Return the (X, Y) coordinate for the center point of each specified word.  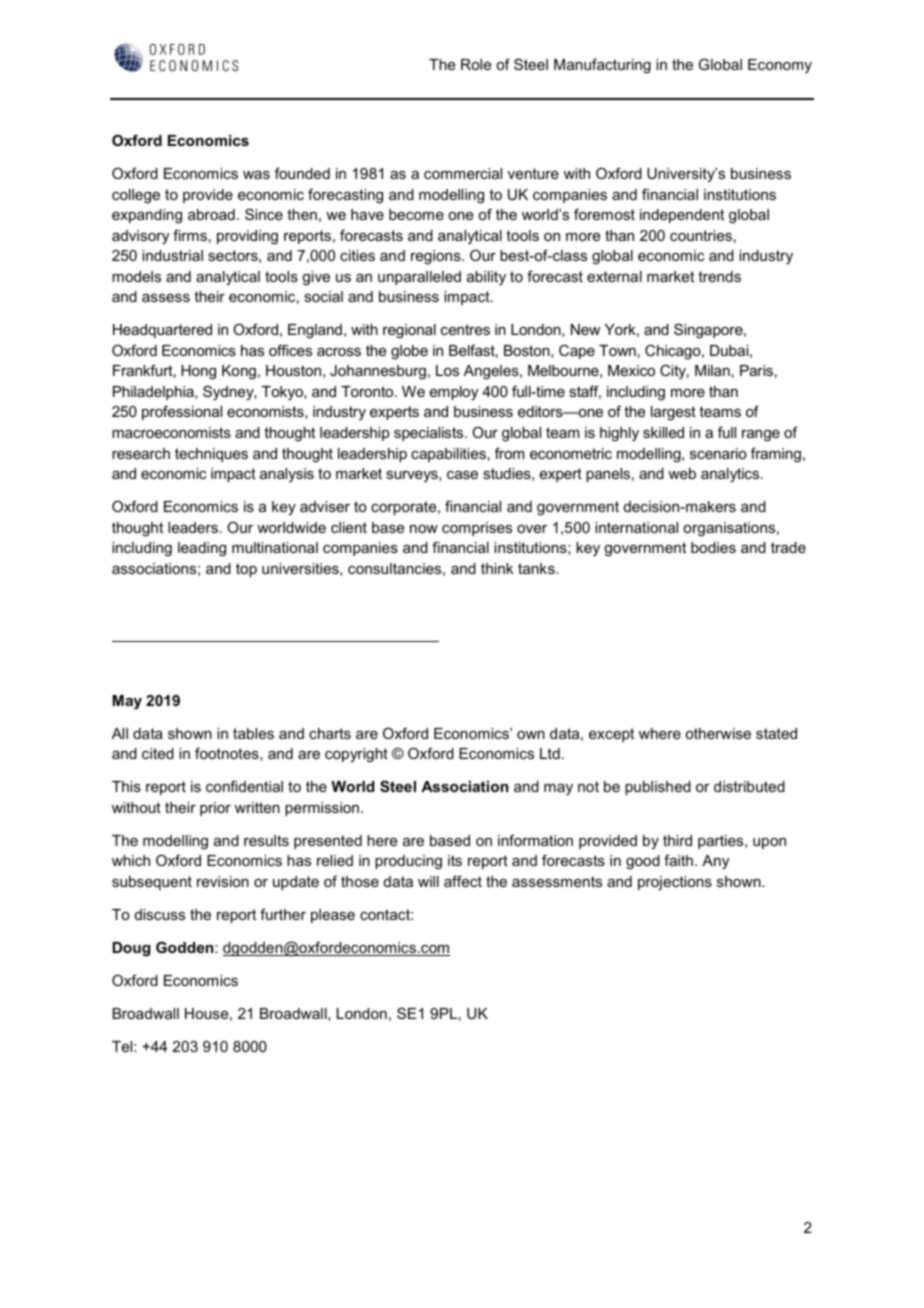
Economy (780, 66)
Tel (123, 1046)
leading (202, 549)
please (333, 916)
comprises (477, 529)
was (256, 175)
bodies (713, 547)
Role (476, 64)
